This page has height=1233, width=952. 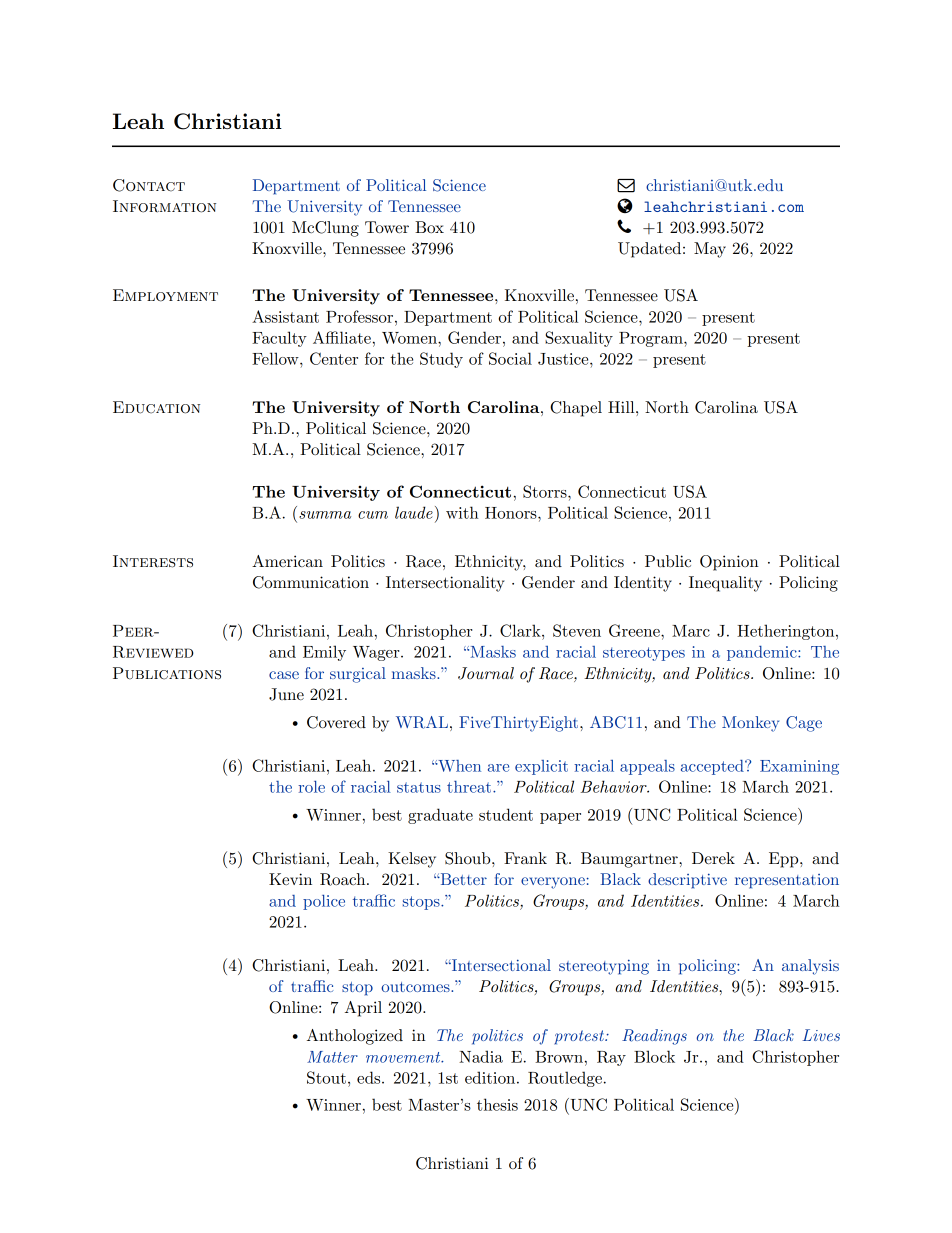 What do you see at coordinates (565, 1079) in the page?
I see `Routledge` at bounding box center [565, 1079].
